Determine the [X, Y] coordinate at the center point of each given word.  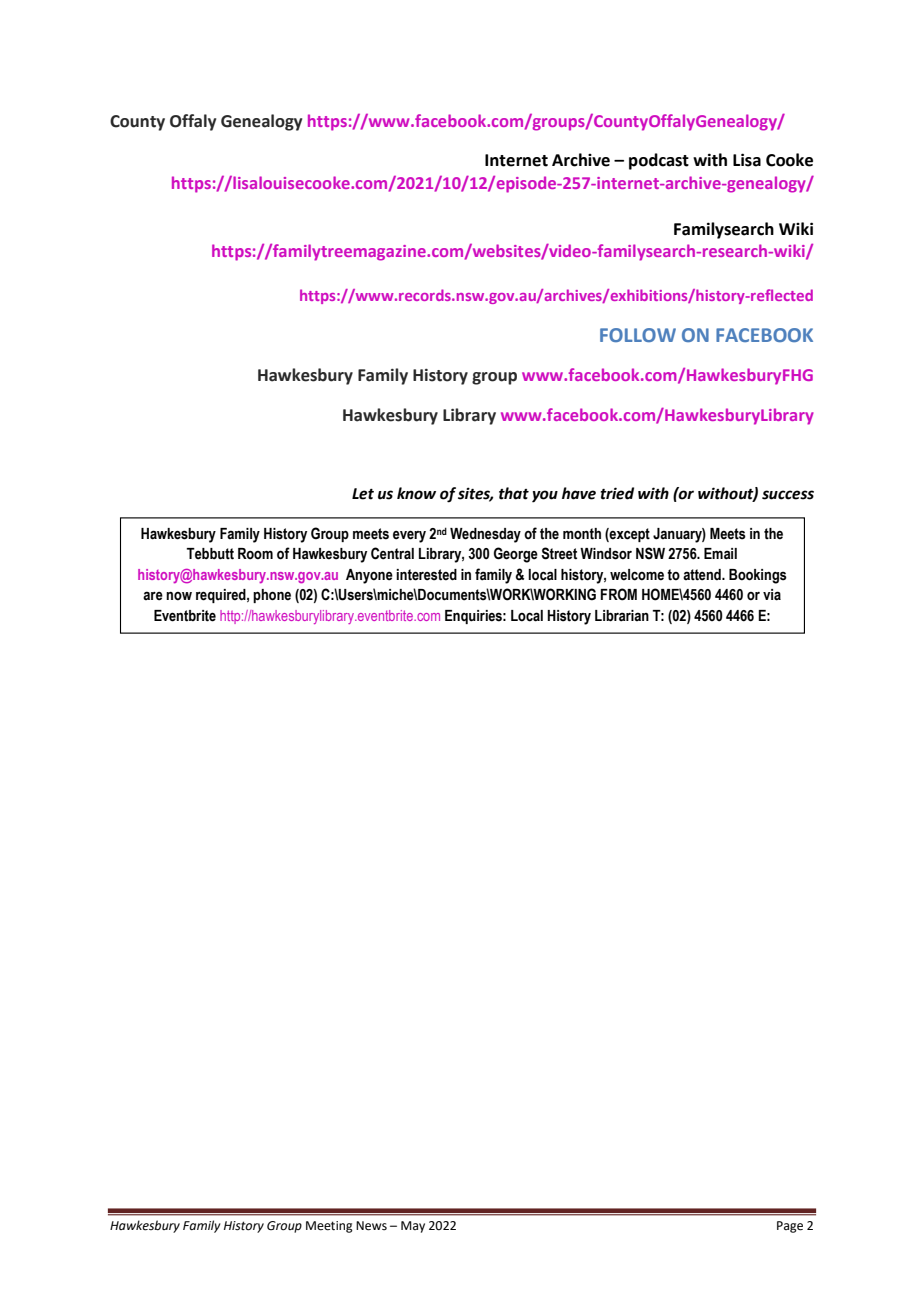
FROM [619, 594]
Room [255, 554]
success [788, 495]
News [371, 1226]
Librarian [622, 616]
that [514, 493]
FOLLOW [638, 335]
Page [790, 1227]
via [772, 595]
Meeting [329, 1227]
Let [363, 494]
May [413, 1227]
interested [426, 575]
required [222, 596]
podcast [659, 161]
